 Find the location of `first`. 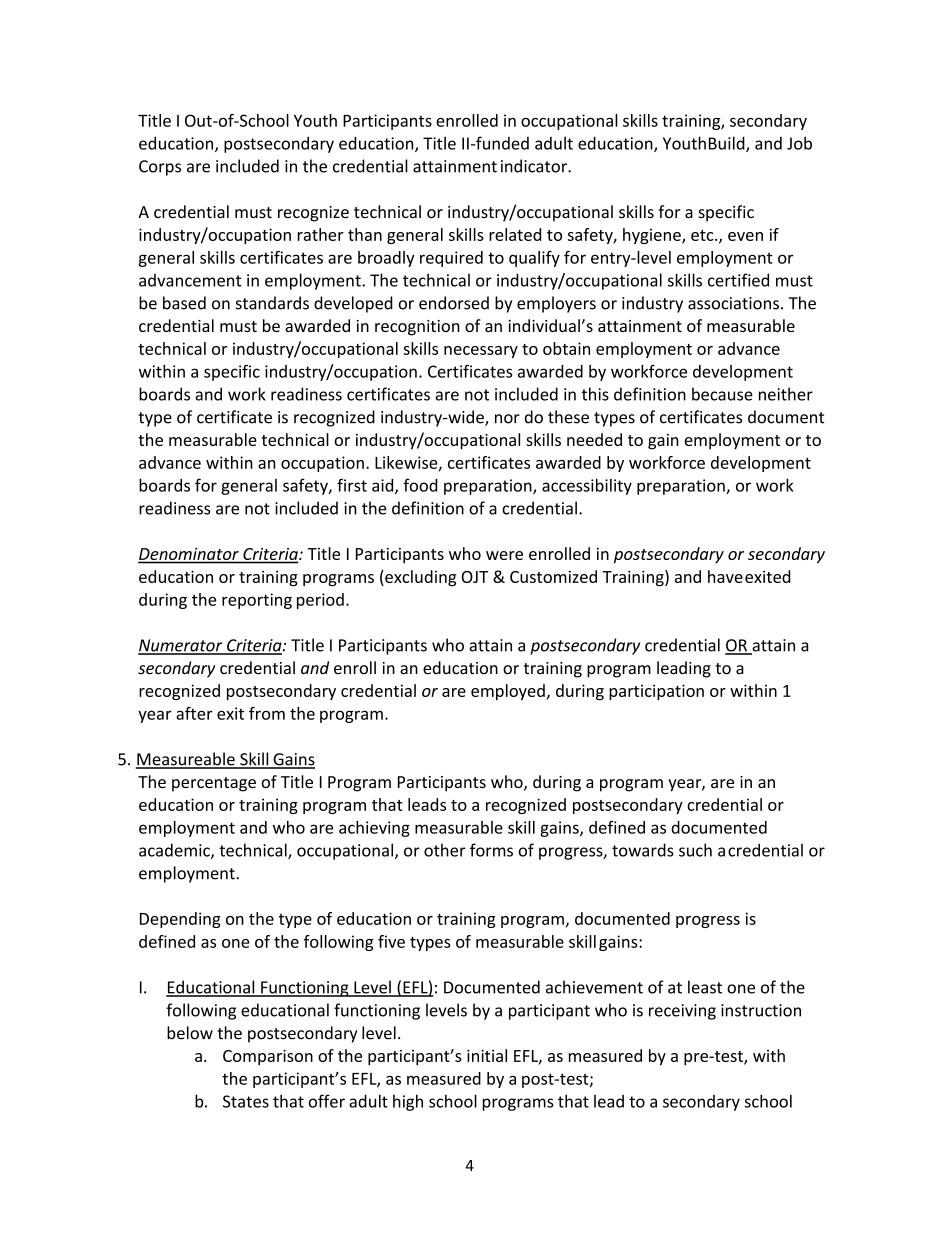

first is located at coordinates (352, 485).
